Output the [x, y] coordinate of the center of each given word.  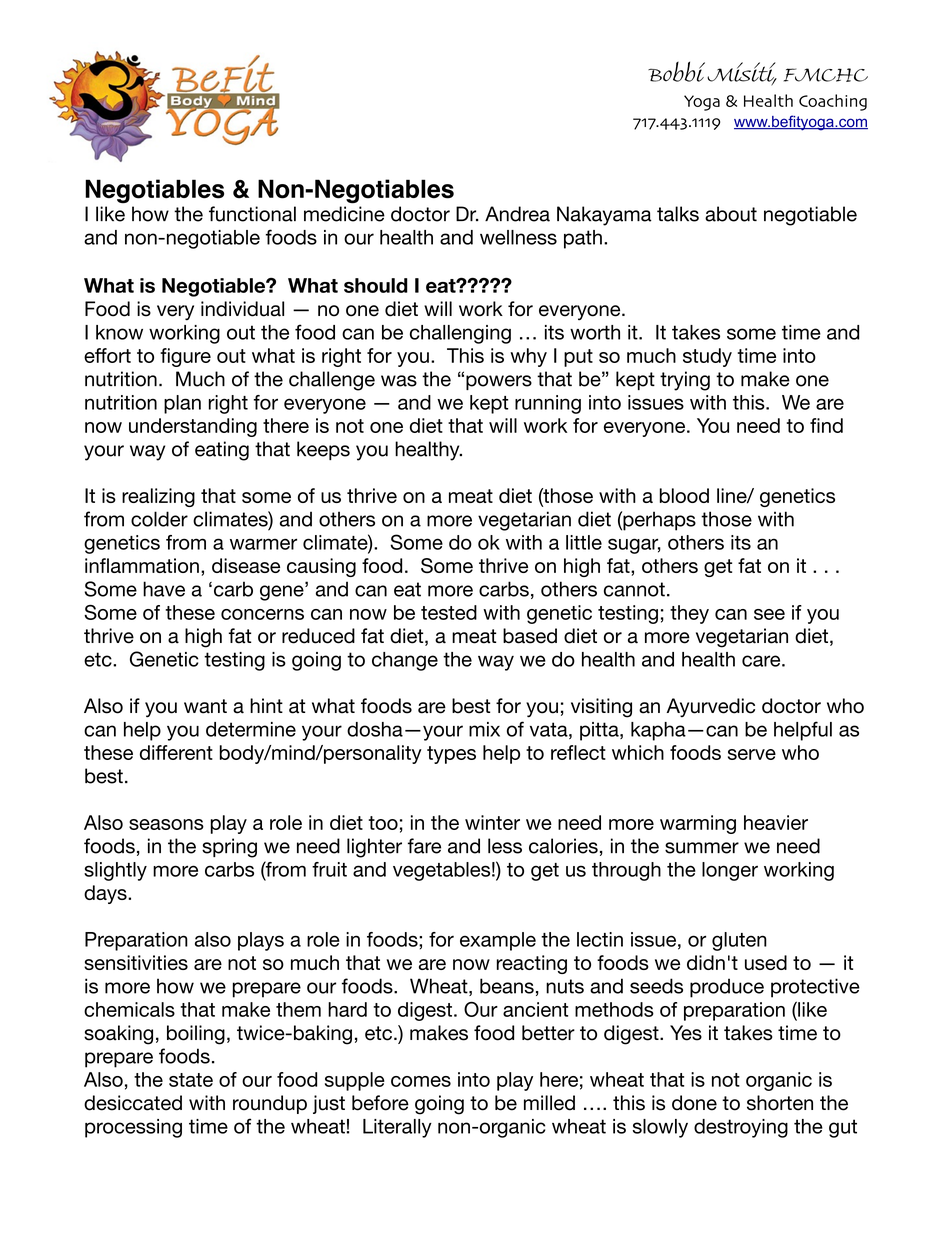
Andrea [517, 214]
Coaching [833, 102]
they [689, 614]
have [164, 589]
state [191, 1080]
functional [252, 214]
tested [449, 612]
